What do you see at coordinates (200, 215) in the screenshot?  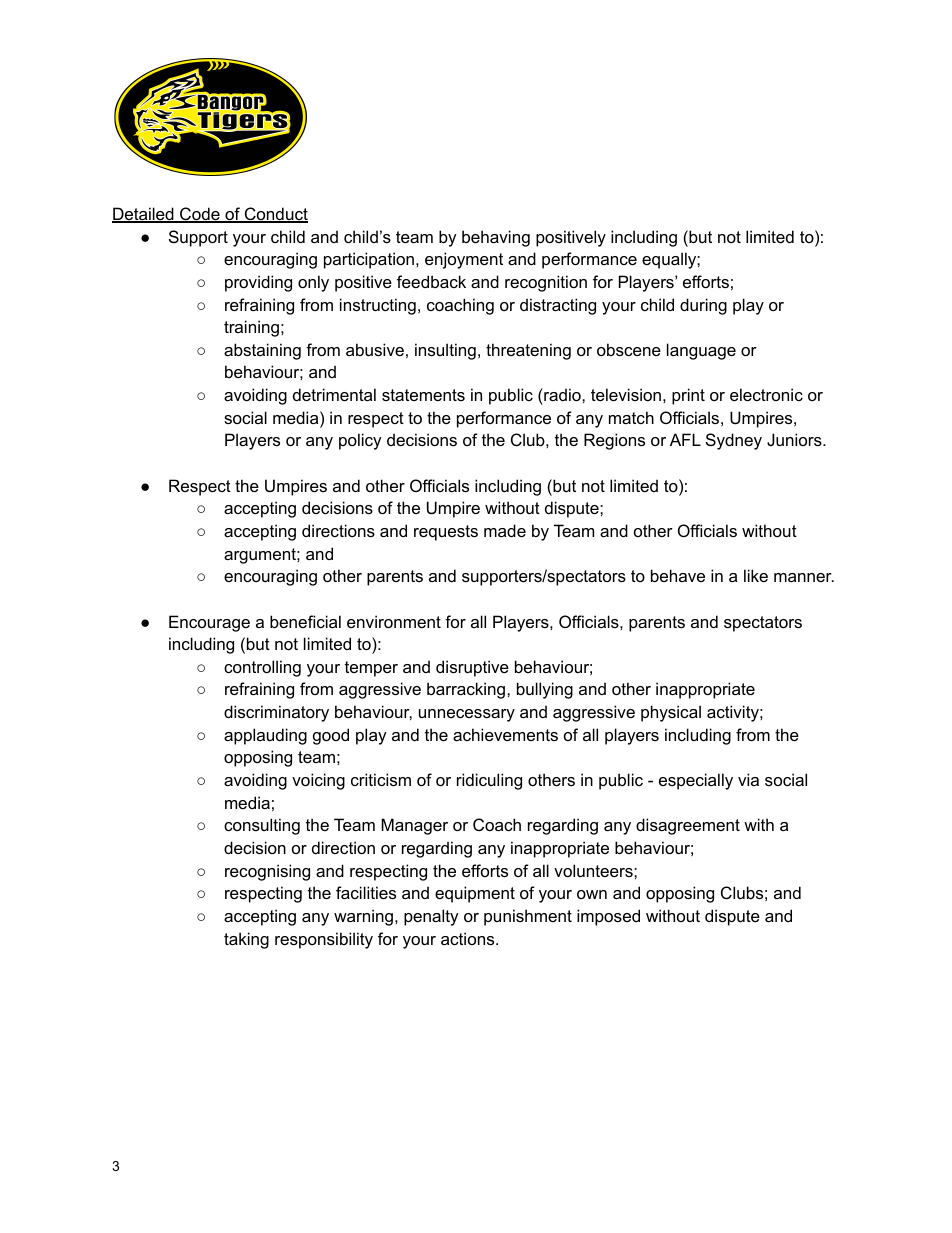 I see `Code` at bounding box center [200, 215].
